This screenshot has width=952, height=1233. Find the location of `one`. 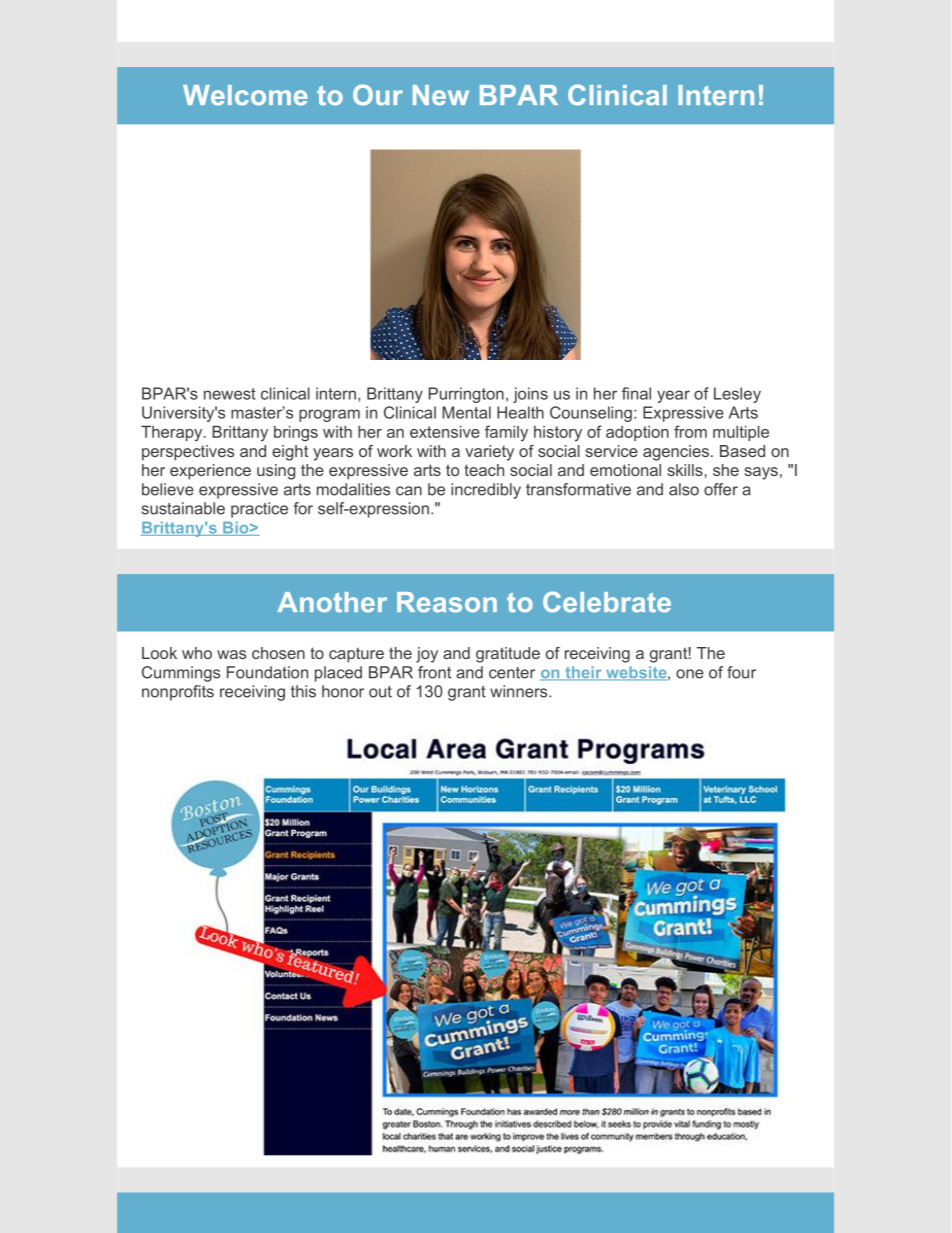

one is located at coordinates (690, 674).
